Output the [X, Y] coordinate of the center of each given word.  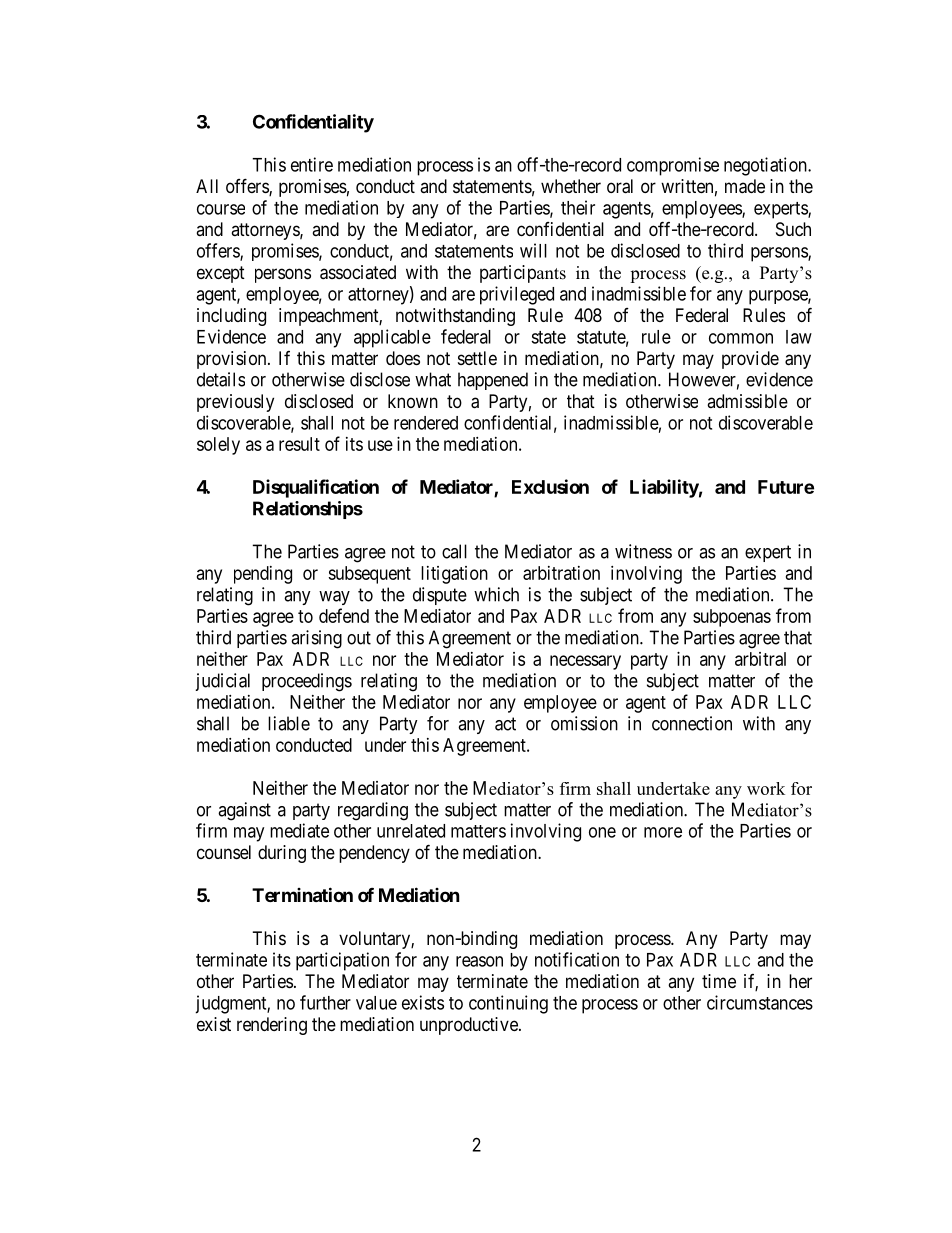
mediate [299, 830]
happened [493, 381]
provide [750, 360]
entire [312, 164]
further [325, 1002]
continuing [508, 1004]
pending [263, 575]
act [505, 724]
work [766, 788]
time [719, 981]
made [745, 186]
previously [235, 403]
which [496, 594]
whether [571, 186]
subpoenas [732, 618]
